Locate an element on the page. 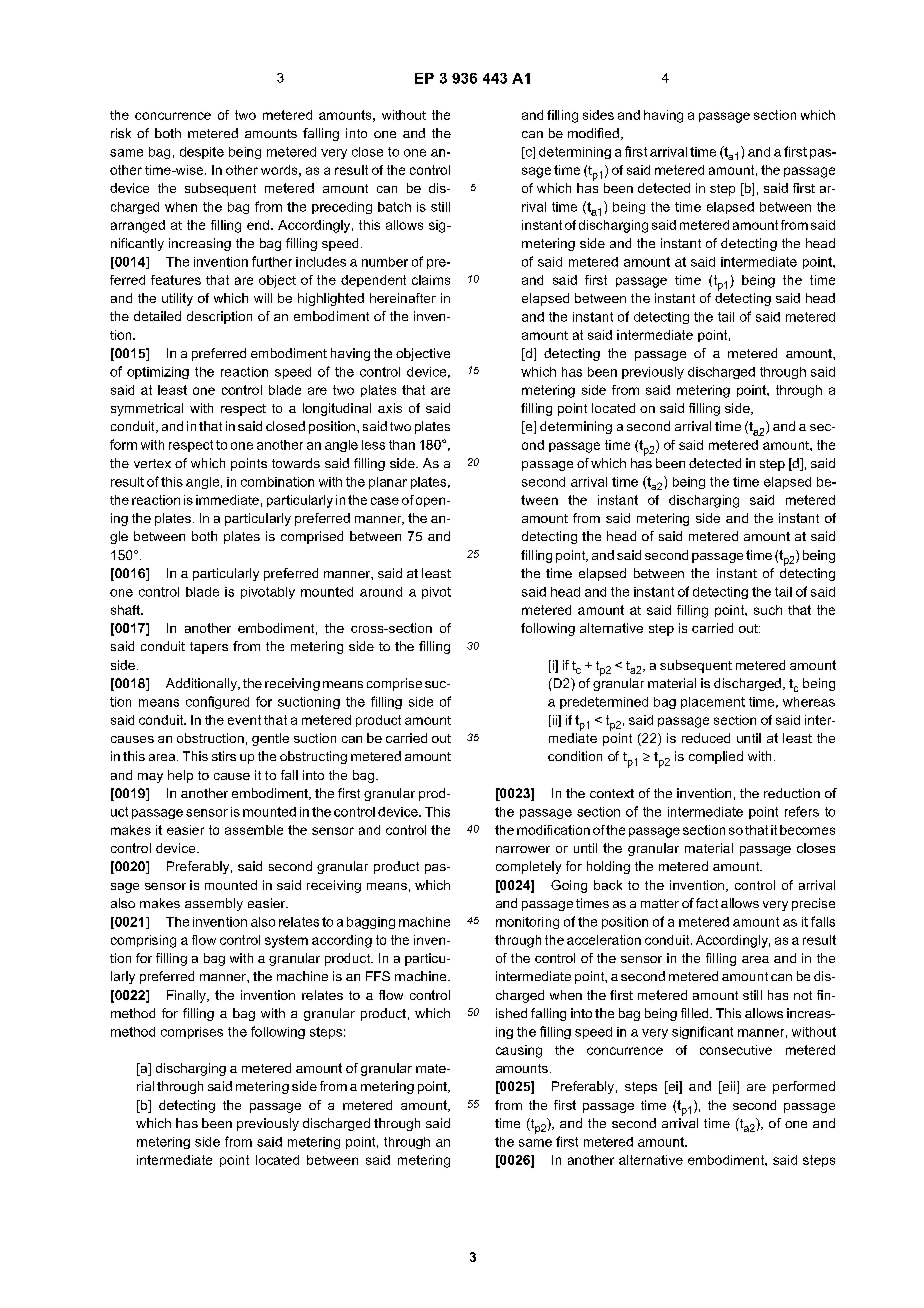  causing is located at coordinates (519, 1051).
